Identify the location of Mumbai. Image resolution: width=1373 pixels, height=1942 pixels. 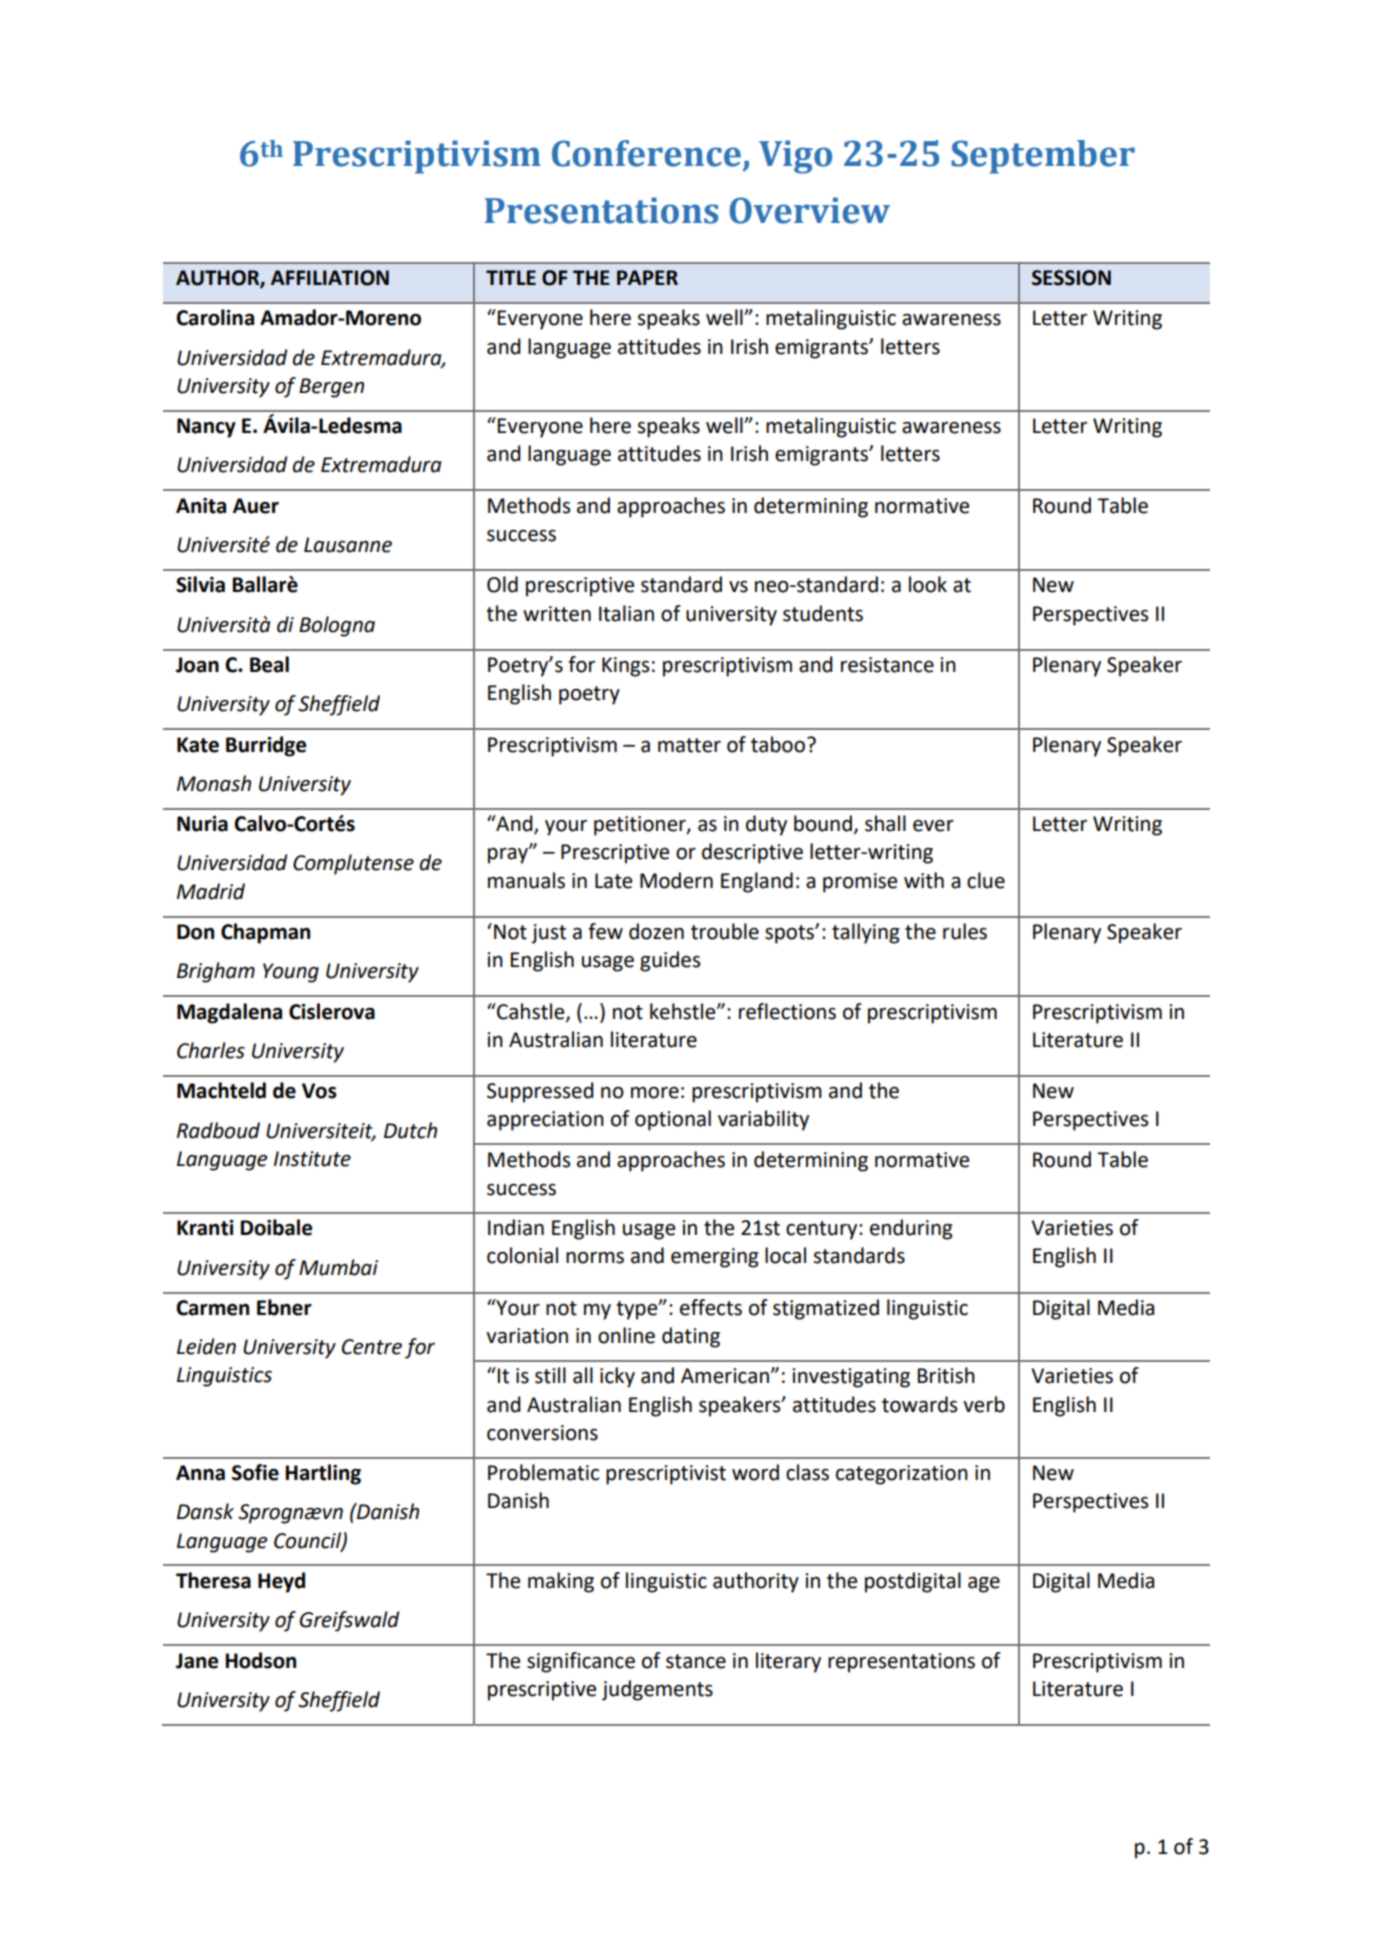
(338, 1267).
